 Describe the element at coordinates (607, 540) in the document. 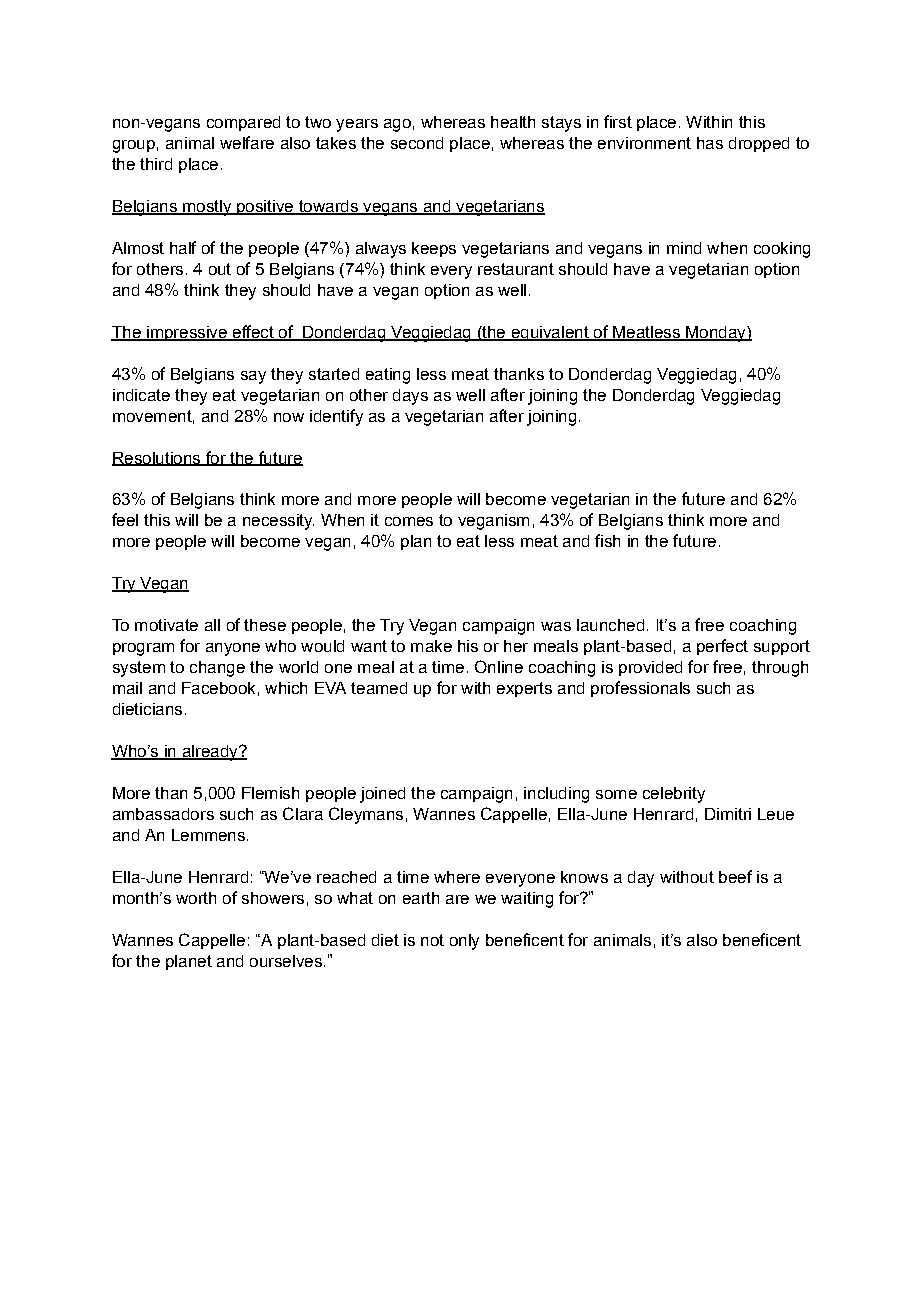

I see `fish` at that location.
